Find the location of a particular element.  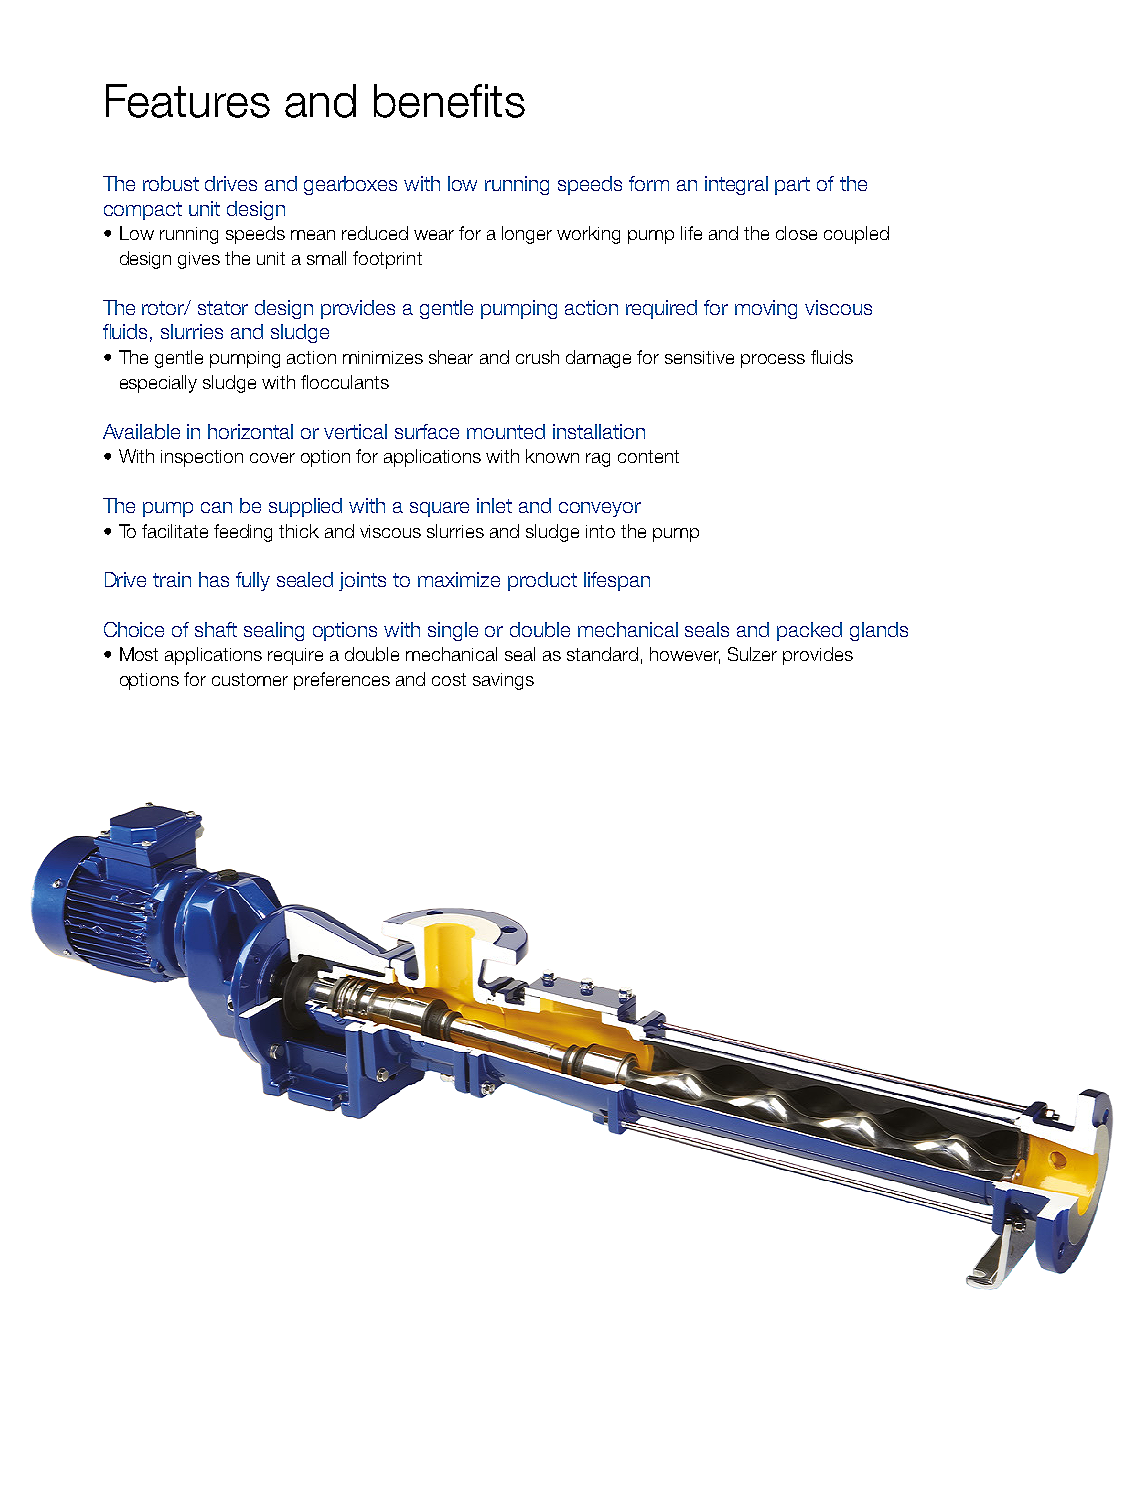

Features is located at coordinates (188, 101).
